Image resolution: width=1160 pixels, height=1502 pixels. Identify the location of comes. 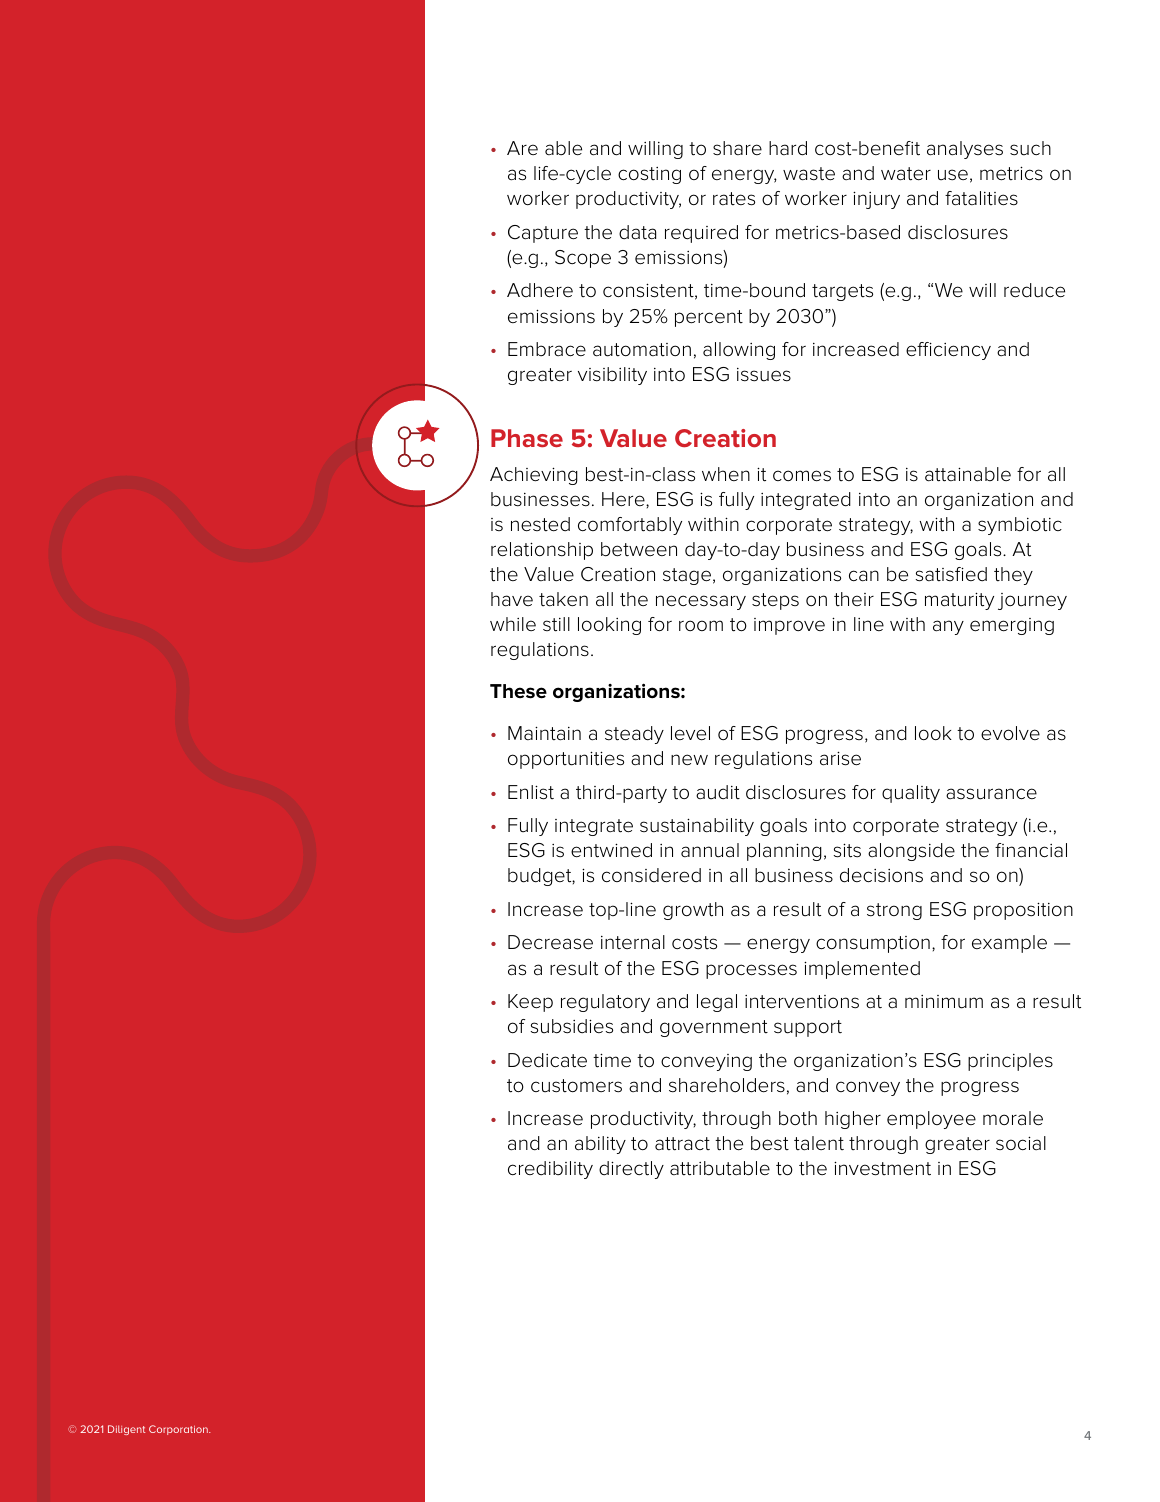
(802, 476).
